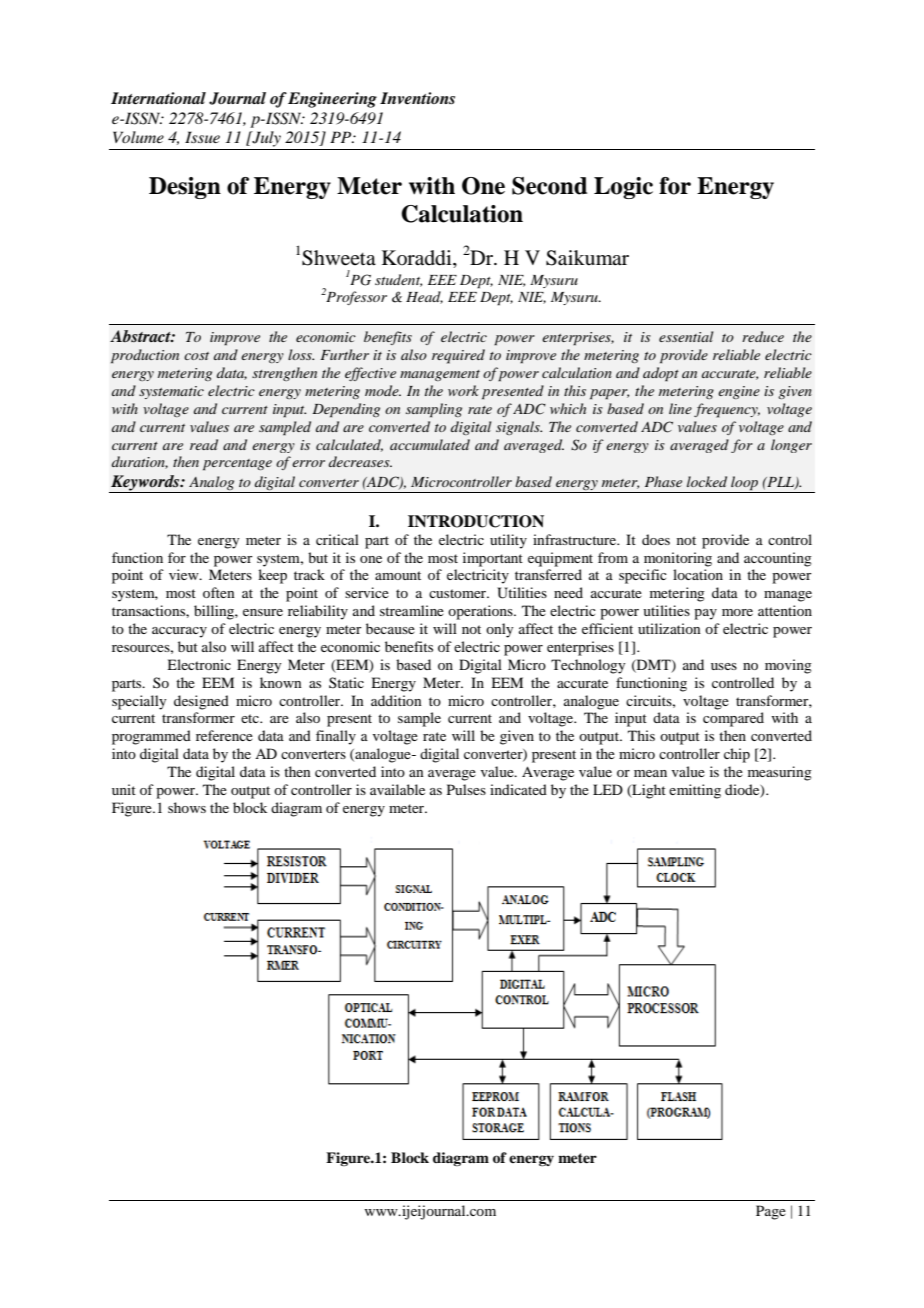 This screenshot has width=924, height=1308. I want to click on emitting, so click(695, 791).
